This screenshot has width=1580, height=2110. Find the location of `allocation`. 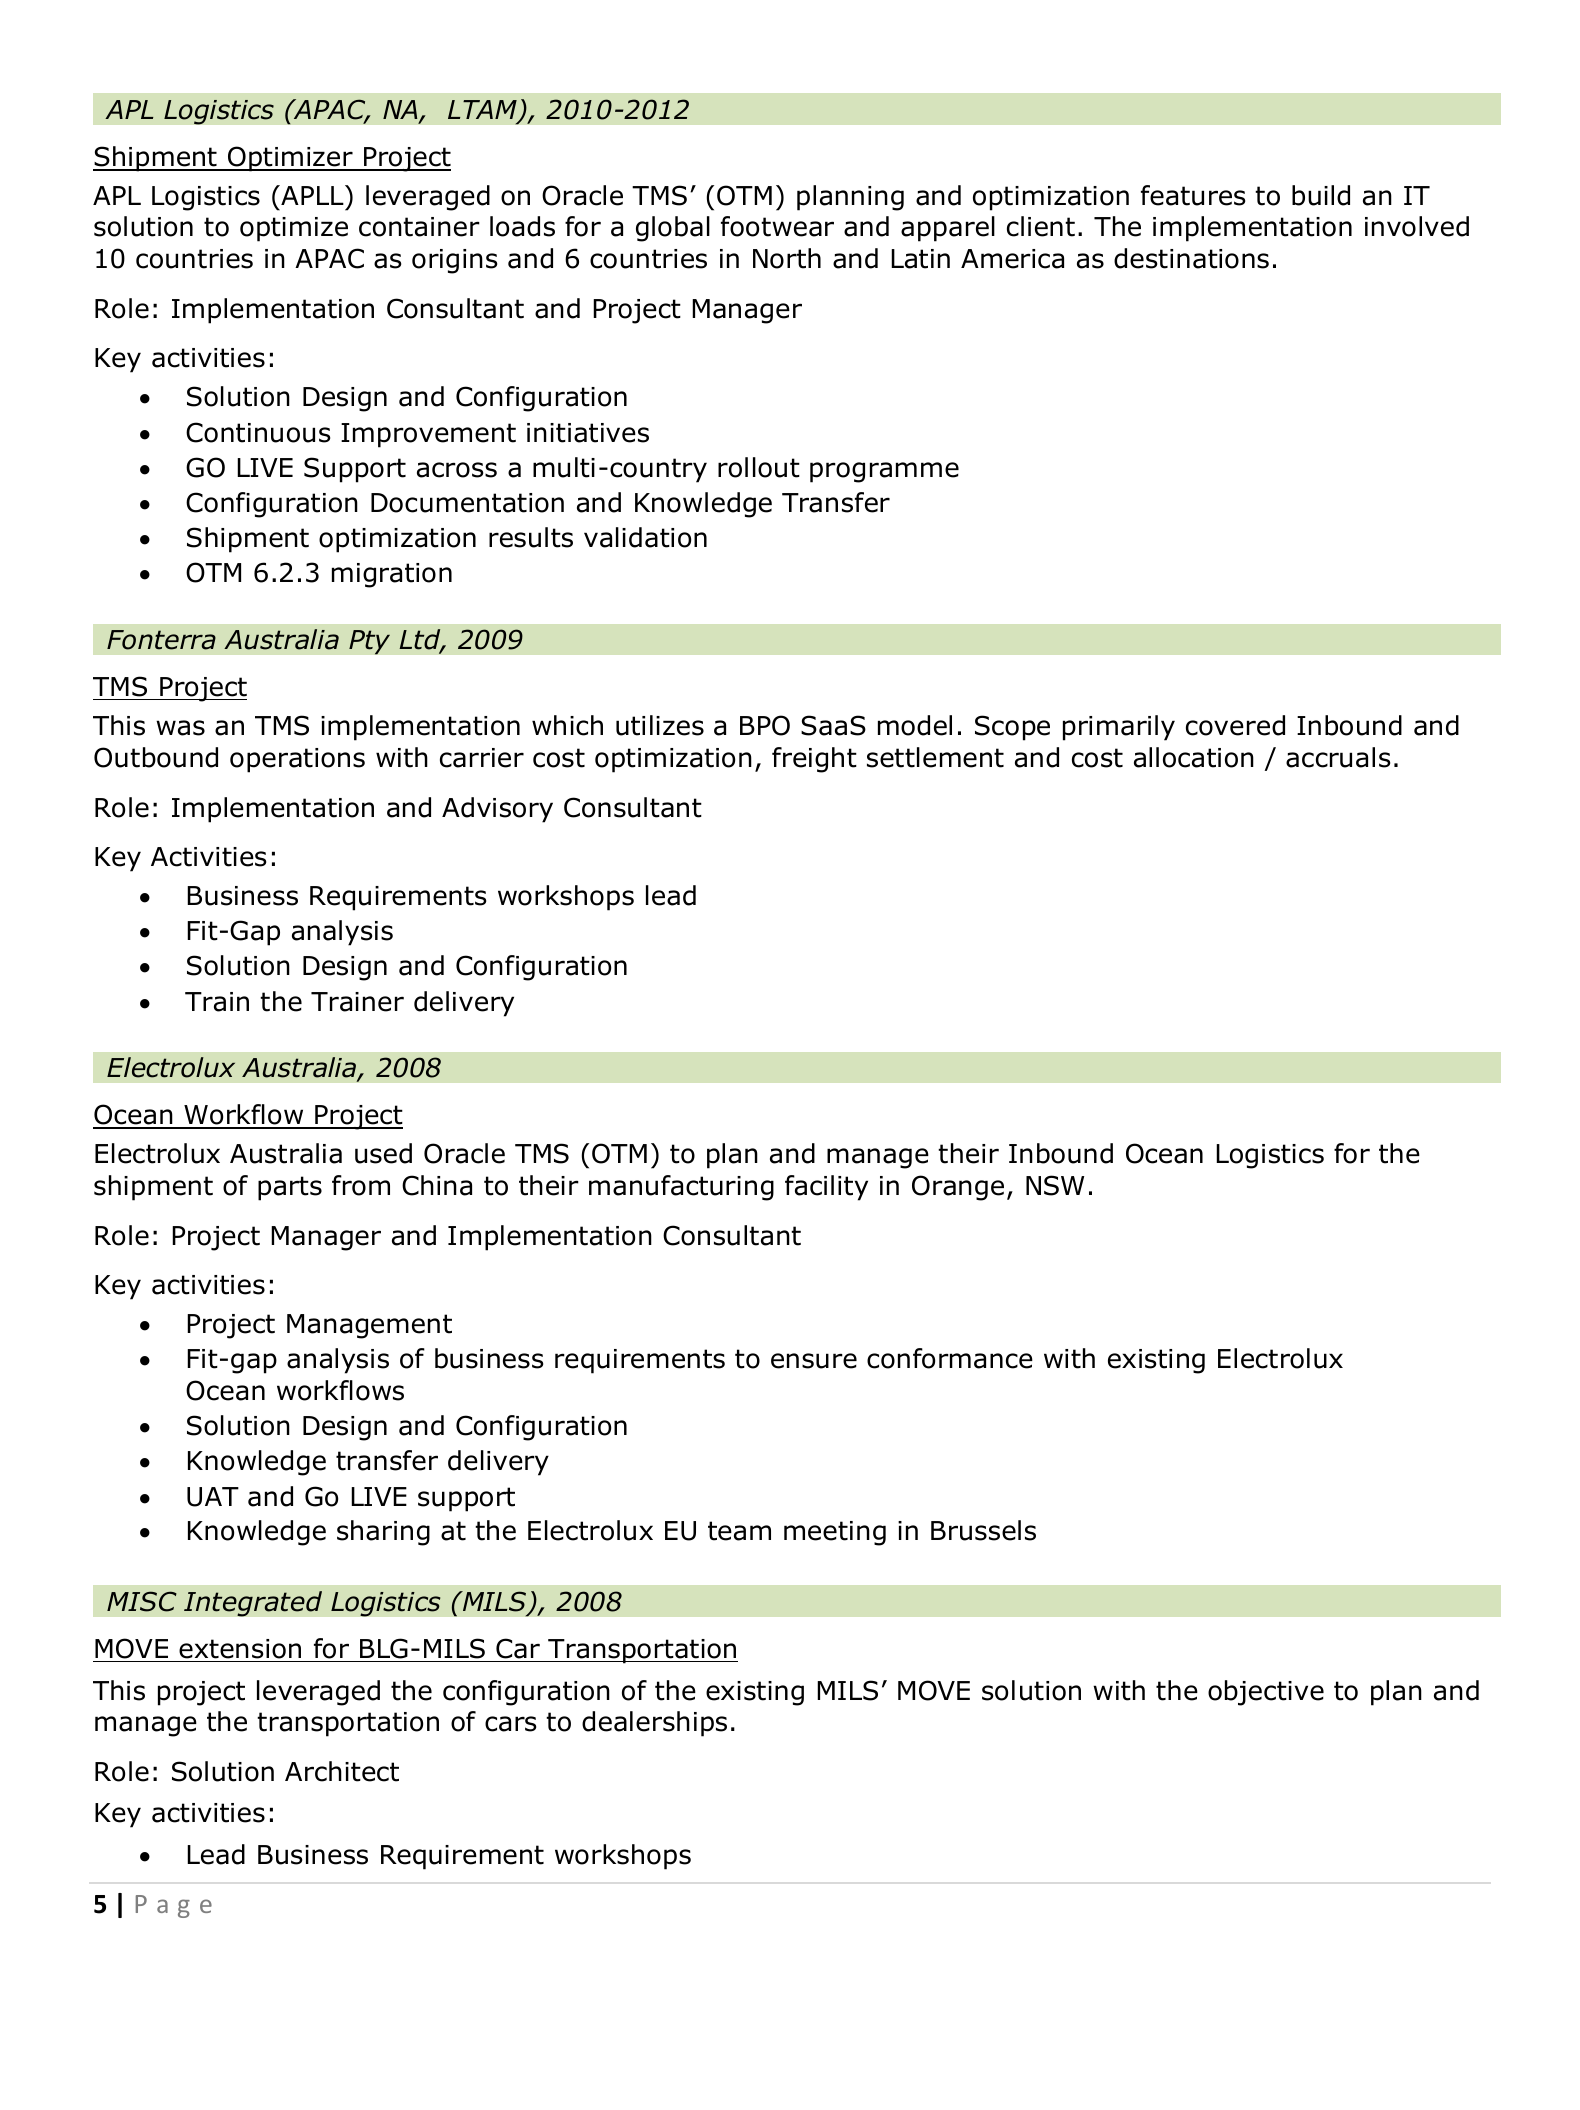

allocation is located at coordinates (1194, 757).
